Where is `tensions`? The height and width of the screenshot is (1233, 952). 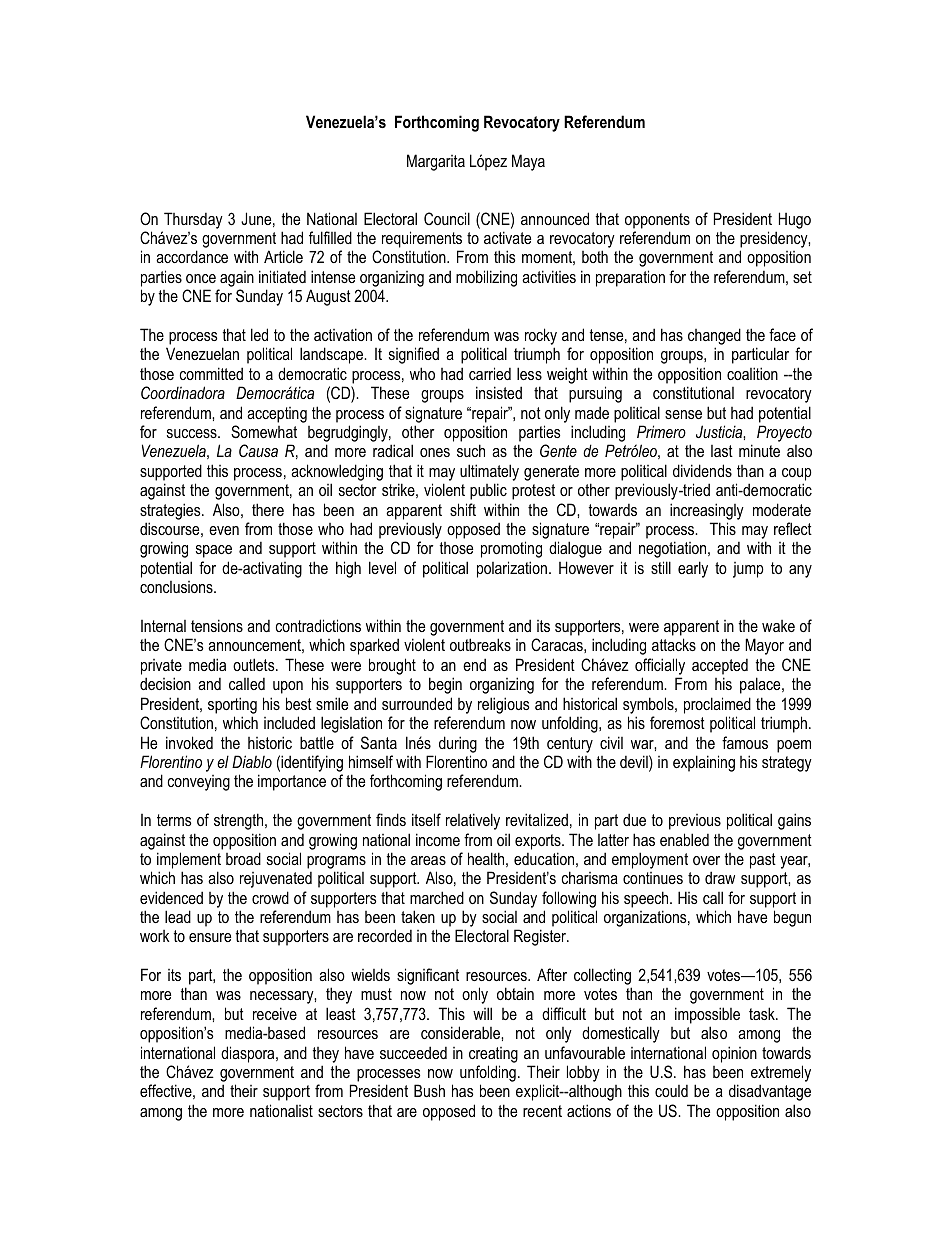 tensions is located at coordinates (217, 625).
